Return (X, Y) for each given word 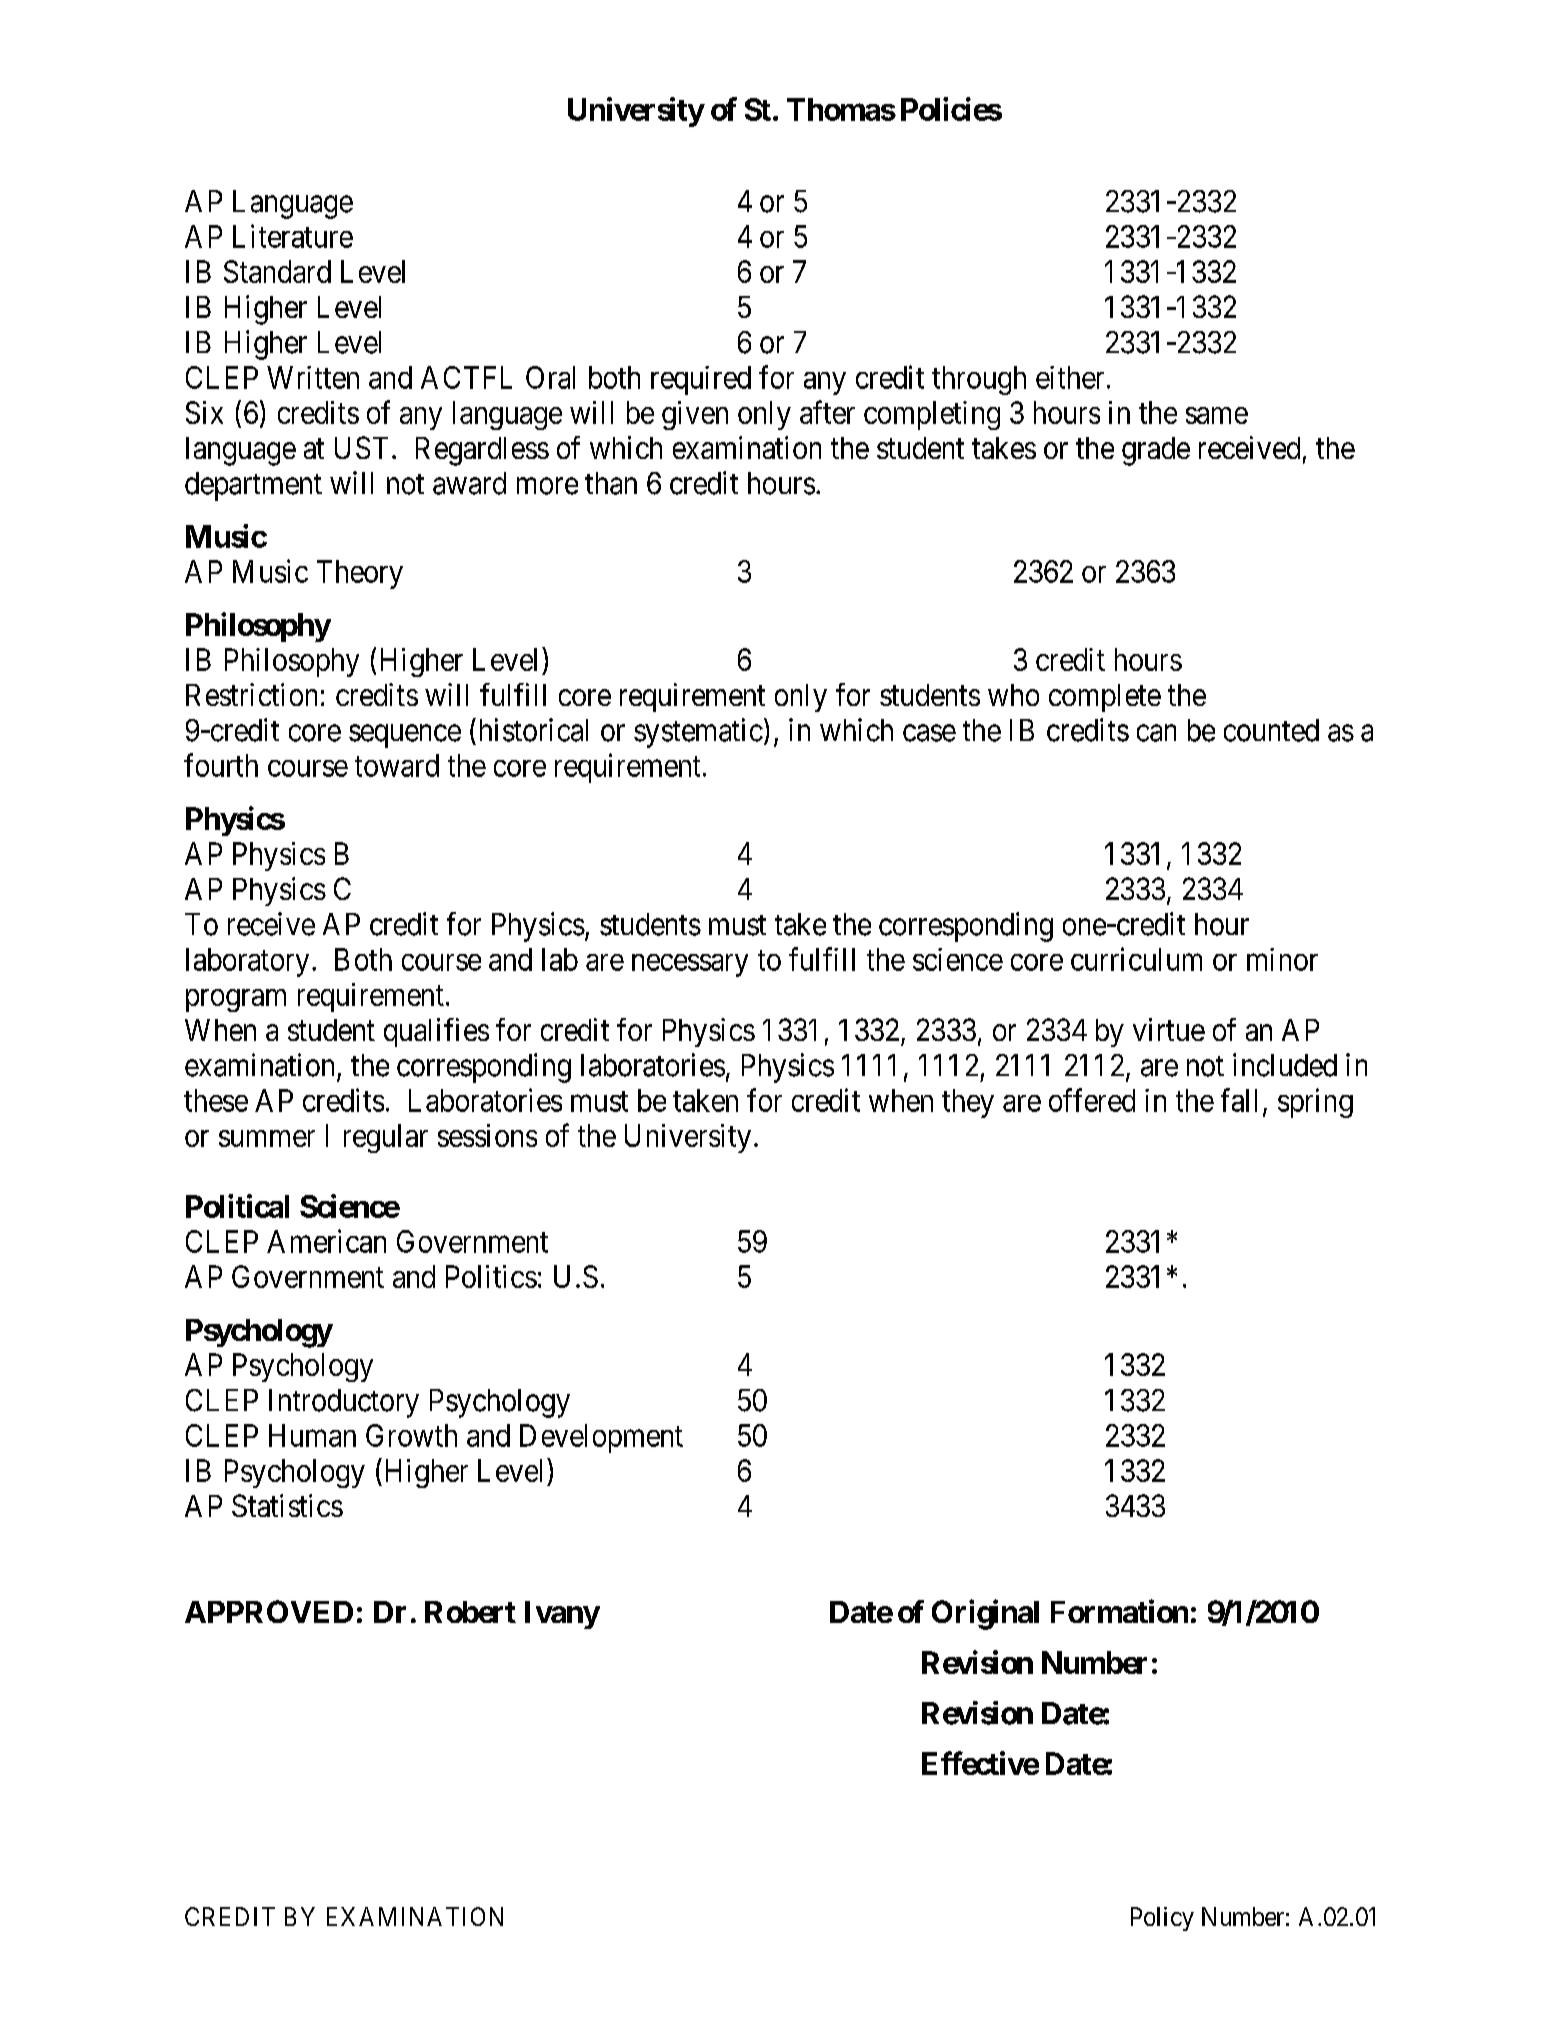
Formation (1119, 1611)
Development (601, 1438)
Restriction (251, 694)
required (701, 380)
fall (1239, 1100)
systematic (698, 733)
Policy (1162, 1919)
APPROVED (269, 1611)
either (1070, 377)
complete (1105, 698)
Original (985, 1614)
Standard (277, 271)
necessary (690, 965)
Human (312, 1435)
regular (386, 1138)
